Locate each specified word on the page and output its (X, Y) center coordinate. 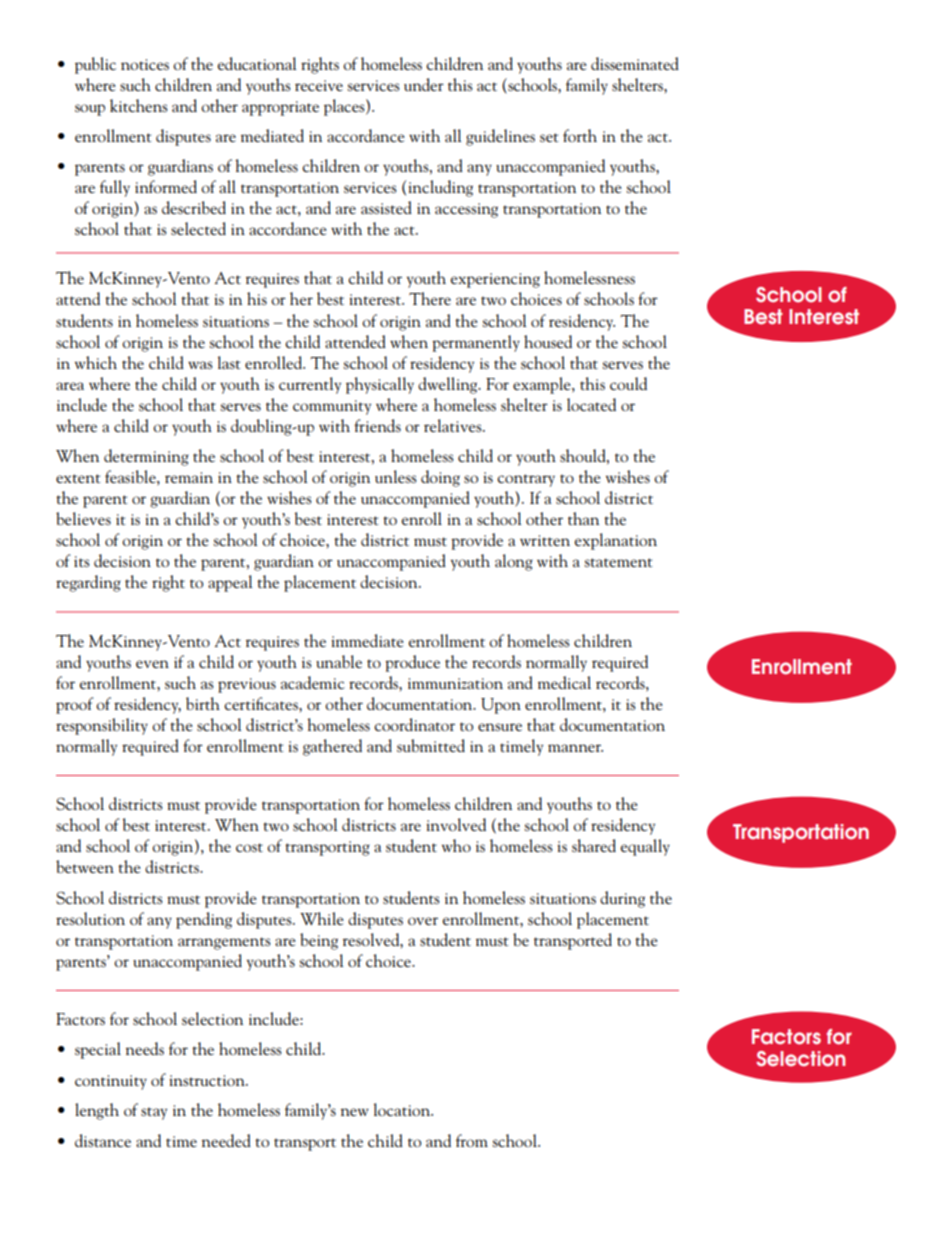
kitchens (139, 105)
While (322, 918)
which (96, 362)
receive (319, 85)
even (152, 664)
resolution (90, 918)
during (622, 899)
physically (380, 385)
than (583, 518)
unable (339, 661)
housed (548, 341)
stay (154, 1113)
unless (396, 476)
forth (580, 135)
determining (146, 457)
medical (564, 682)
